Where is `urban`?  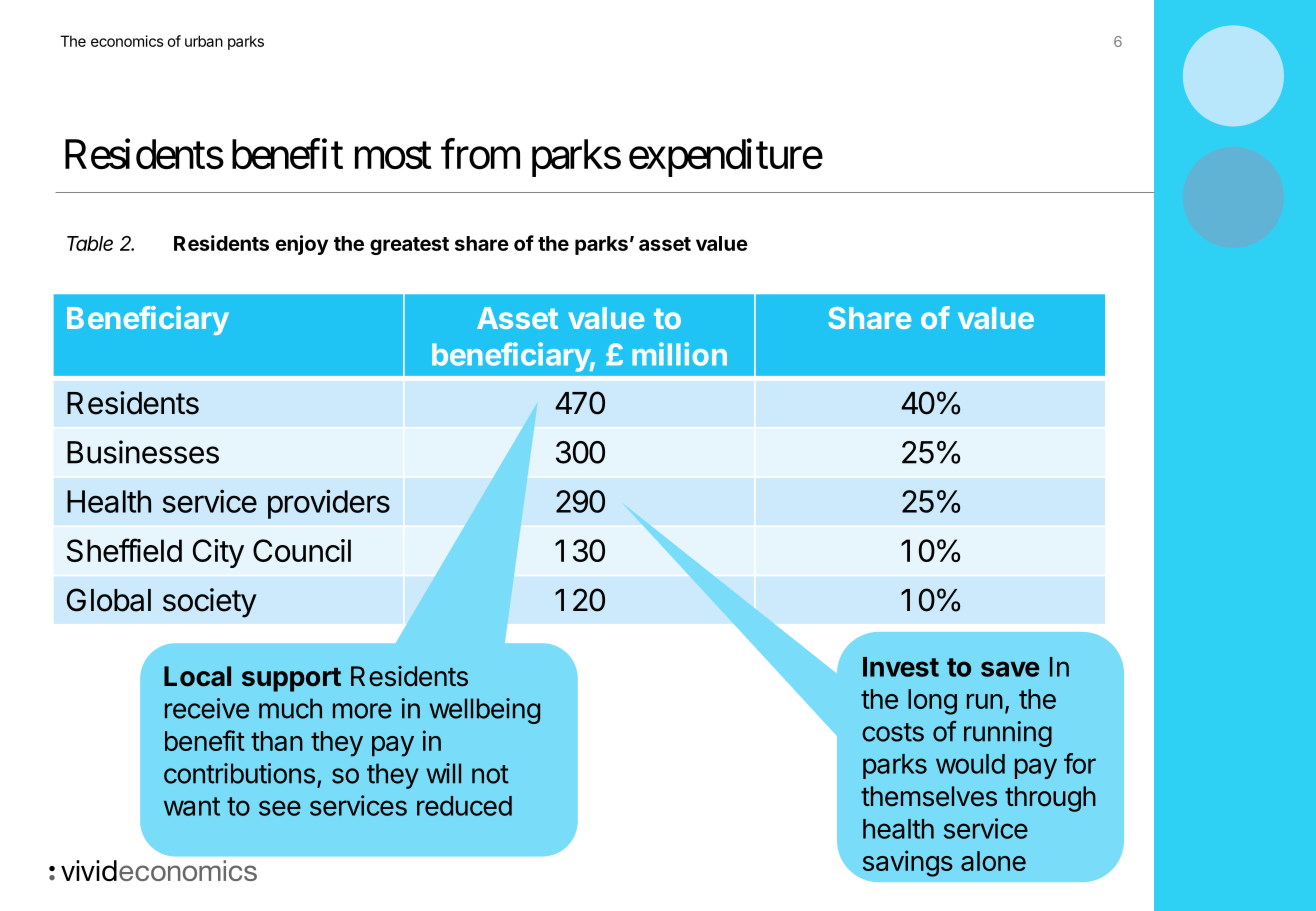 urban is located at coordinates (204, 41).
